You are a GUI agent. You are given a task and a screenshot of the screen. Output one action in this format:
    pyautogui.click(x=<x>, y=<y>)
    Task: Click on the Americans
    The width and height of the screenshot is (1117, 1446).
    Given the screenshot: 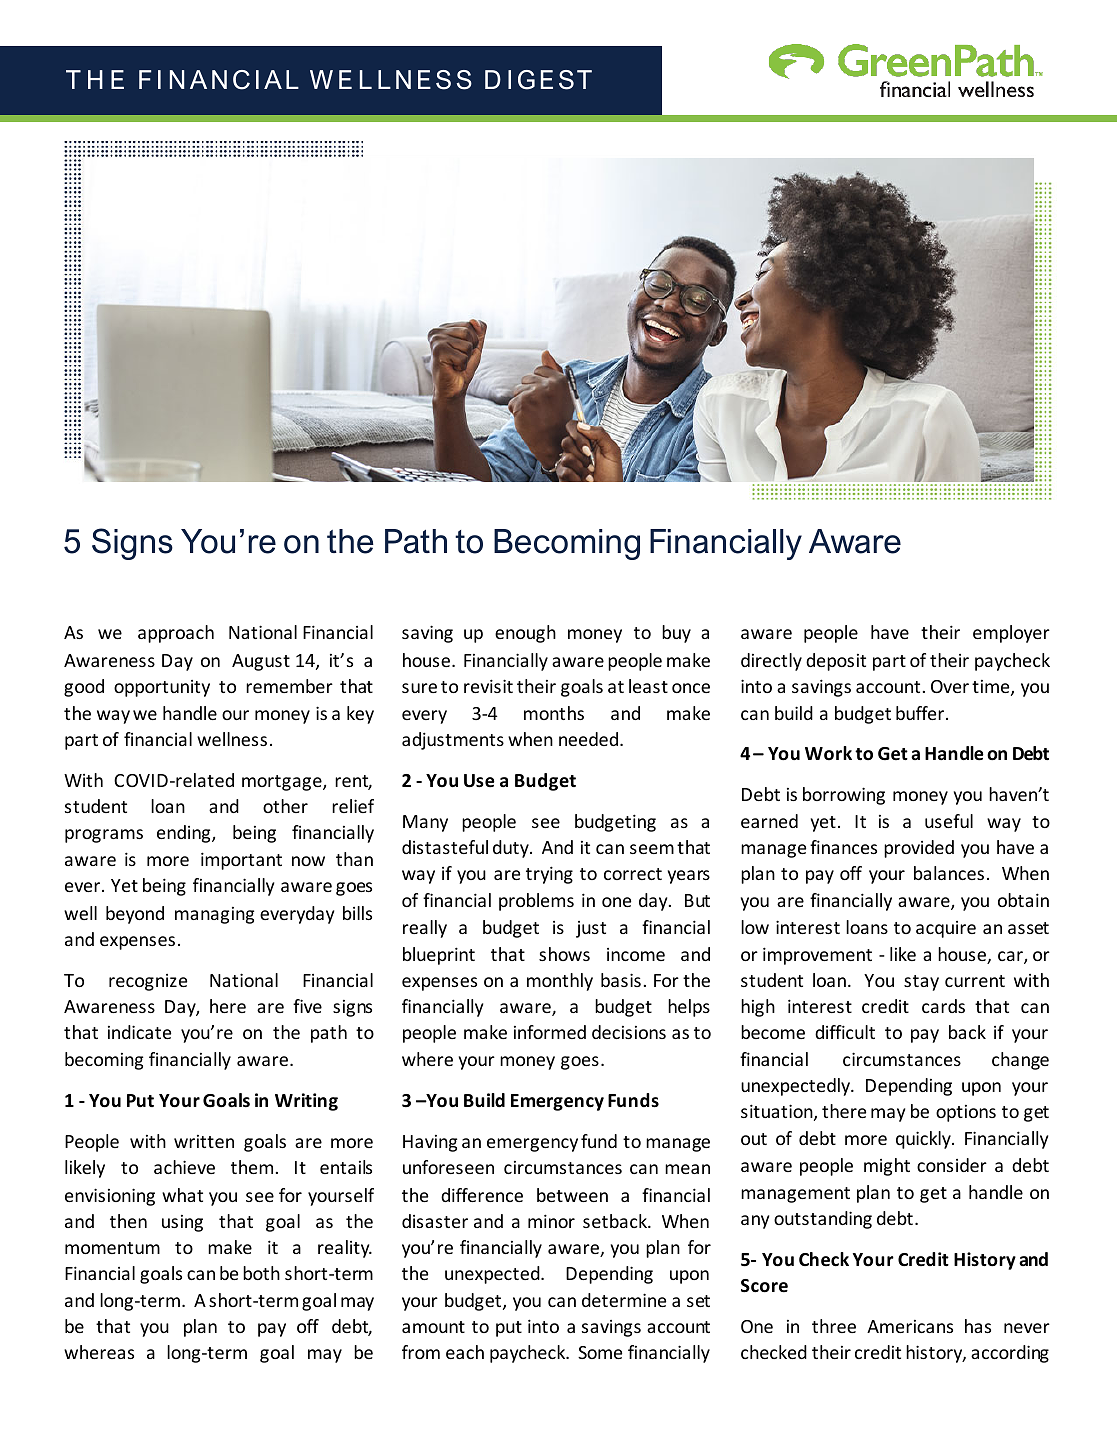 What is the action you would take?
    pyautogui.click(x=910, y=1326)
